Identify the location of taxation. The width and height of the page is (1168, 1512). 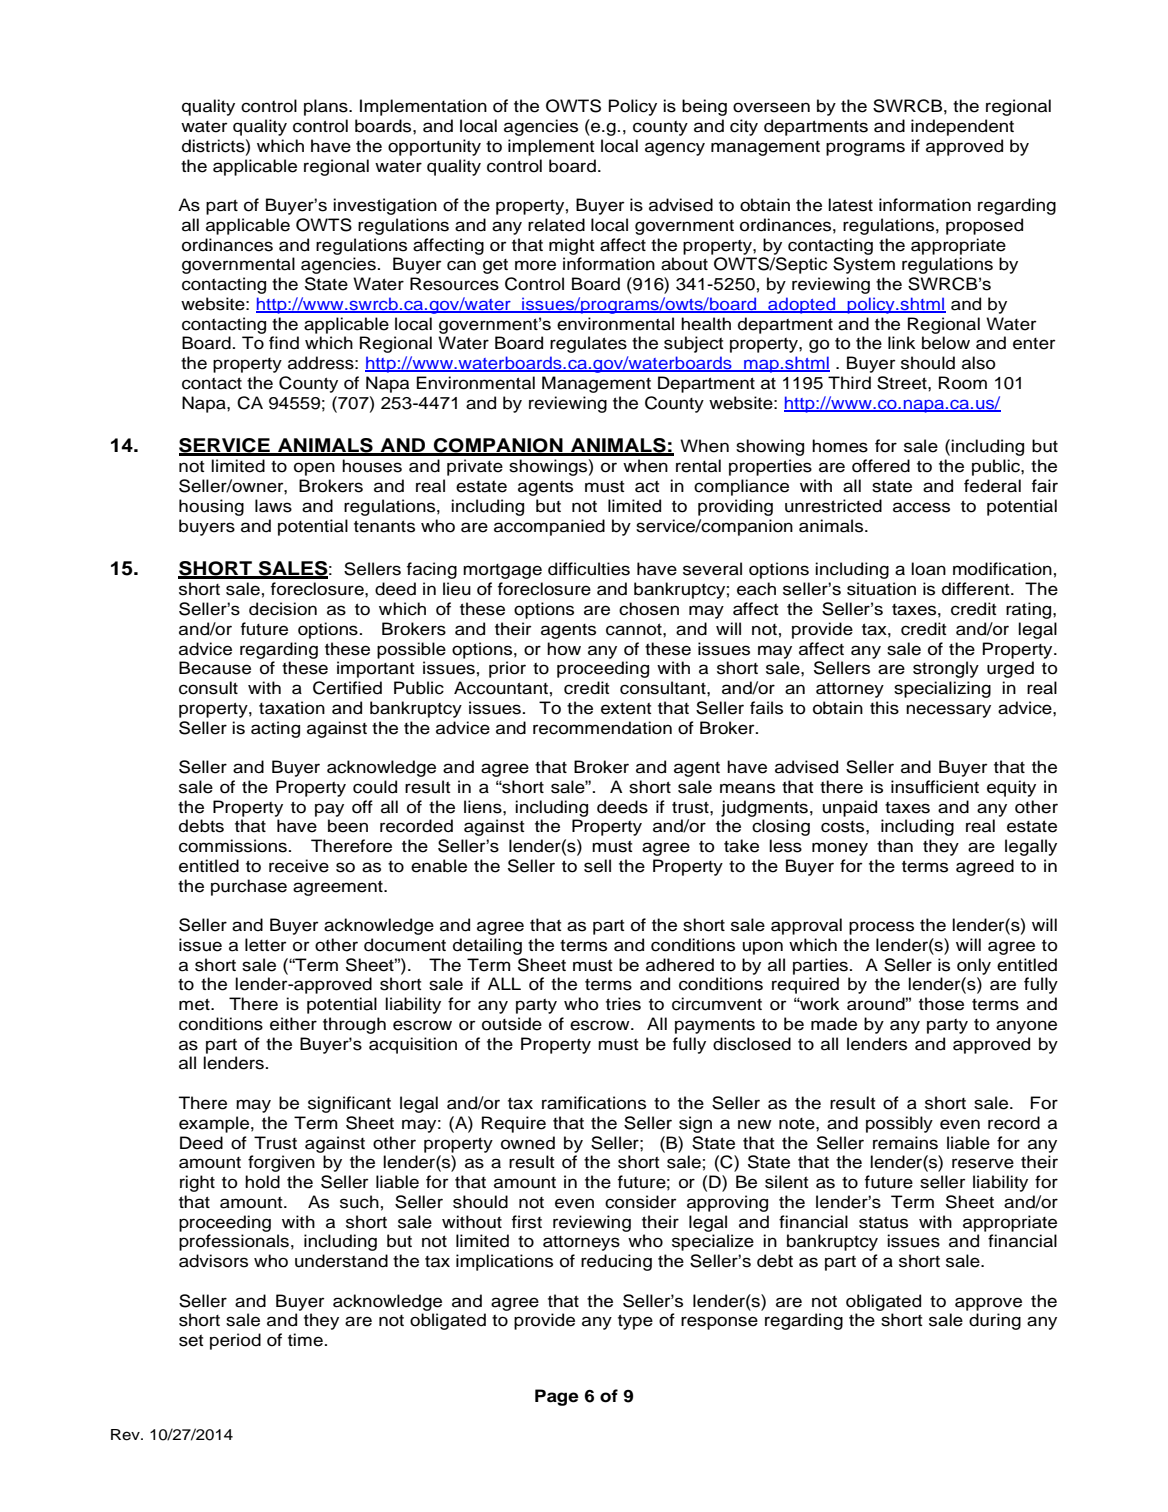
(292, 708).
